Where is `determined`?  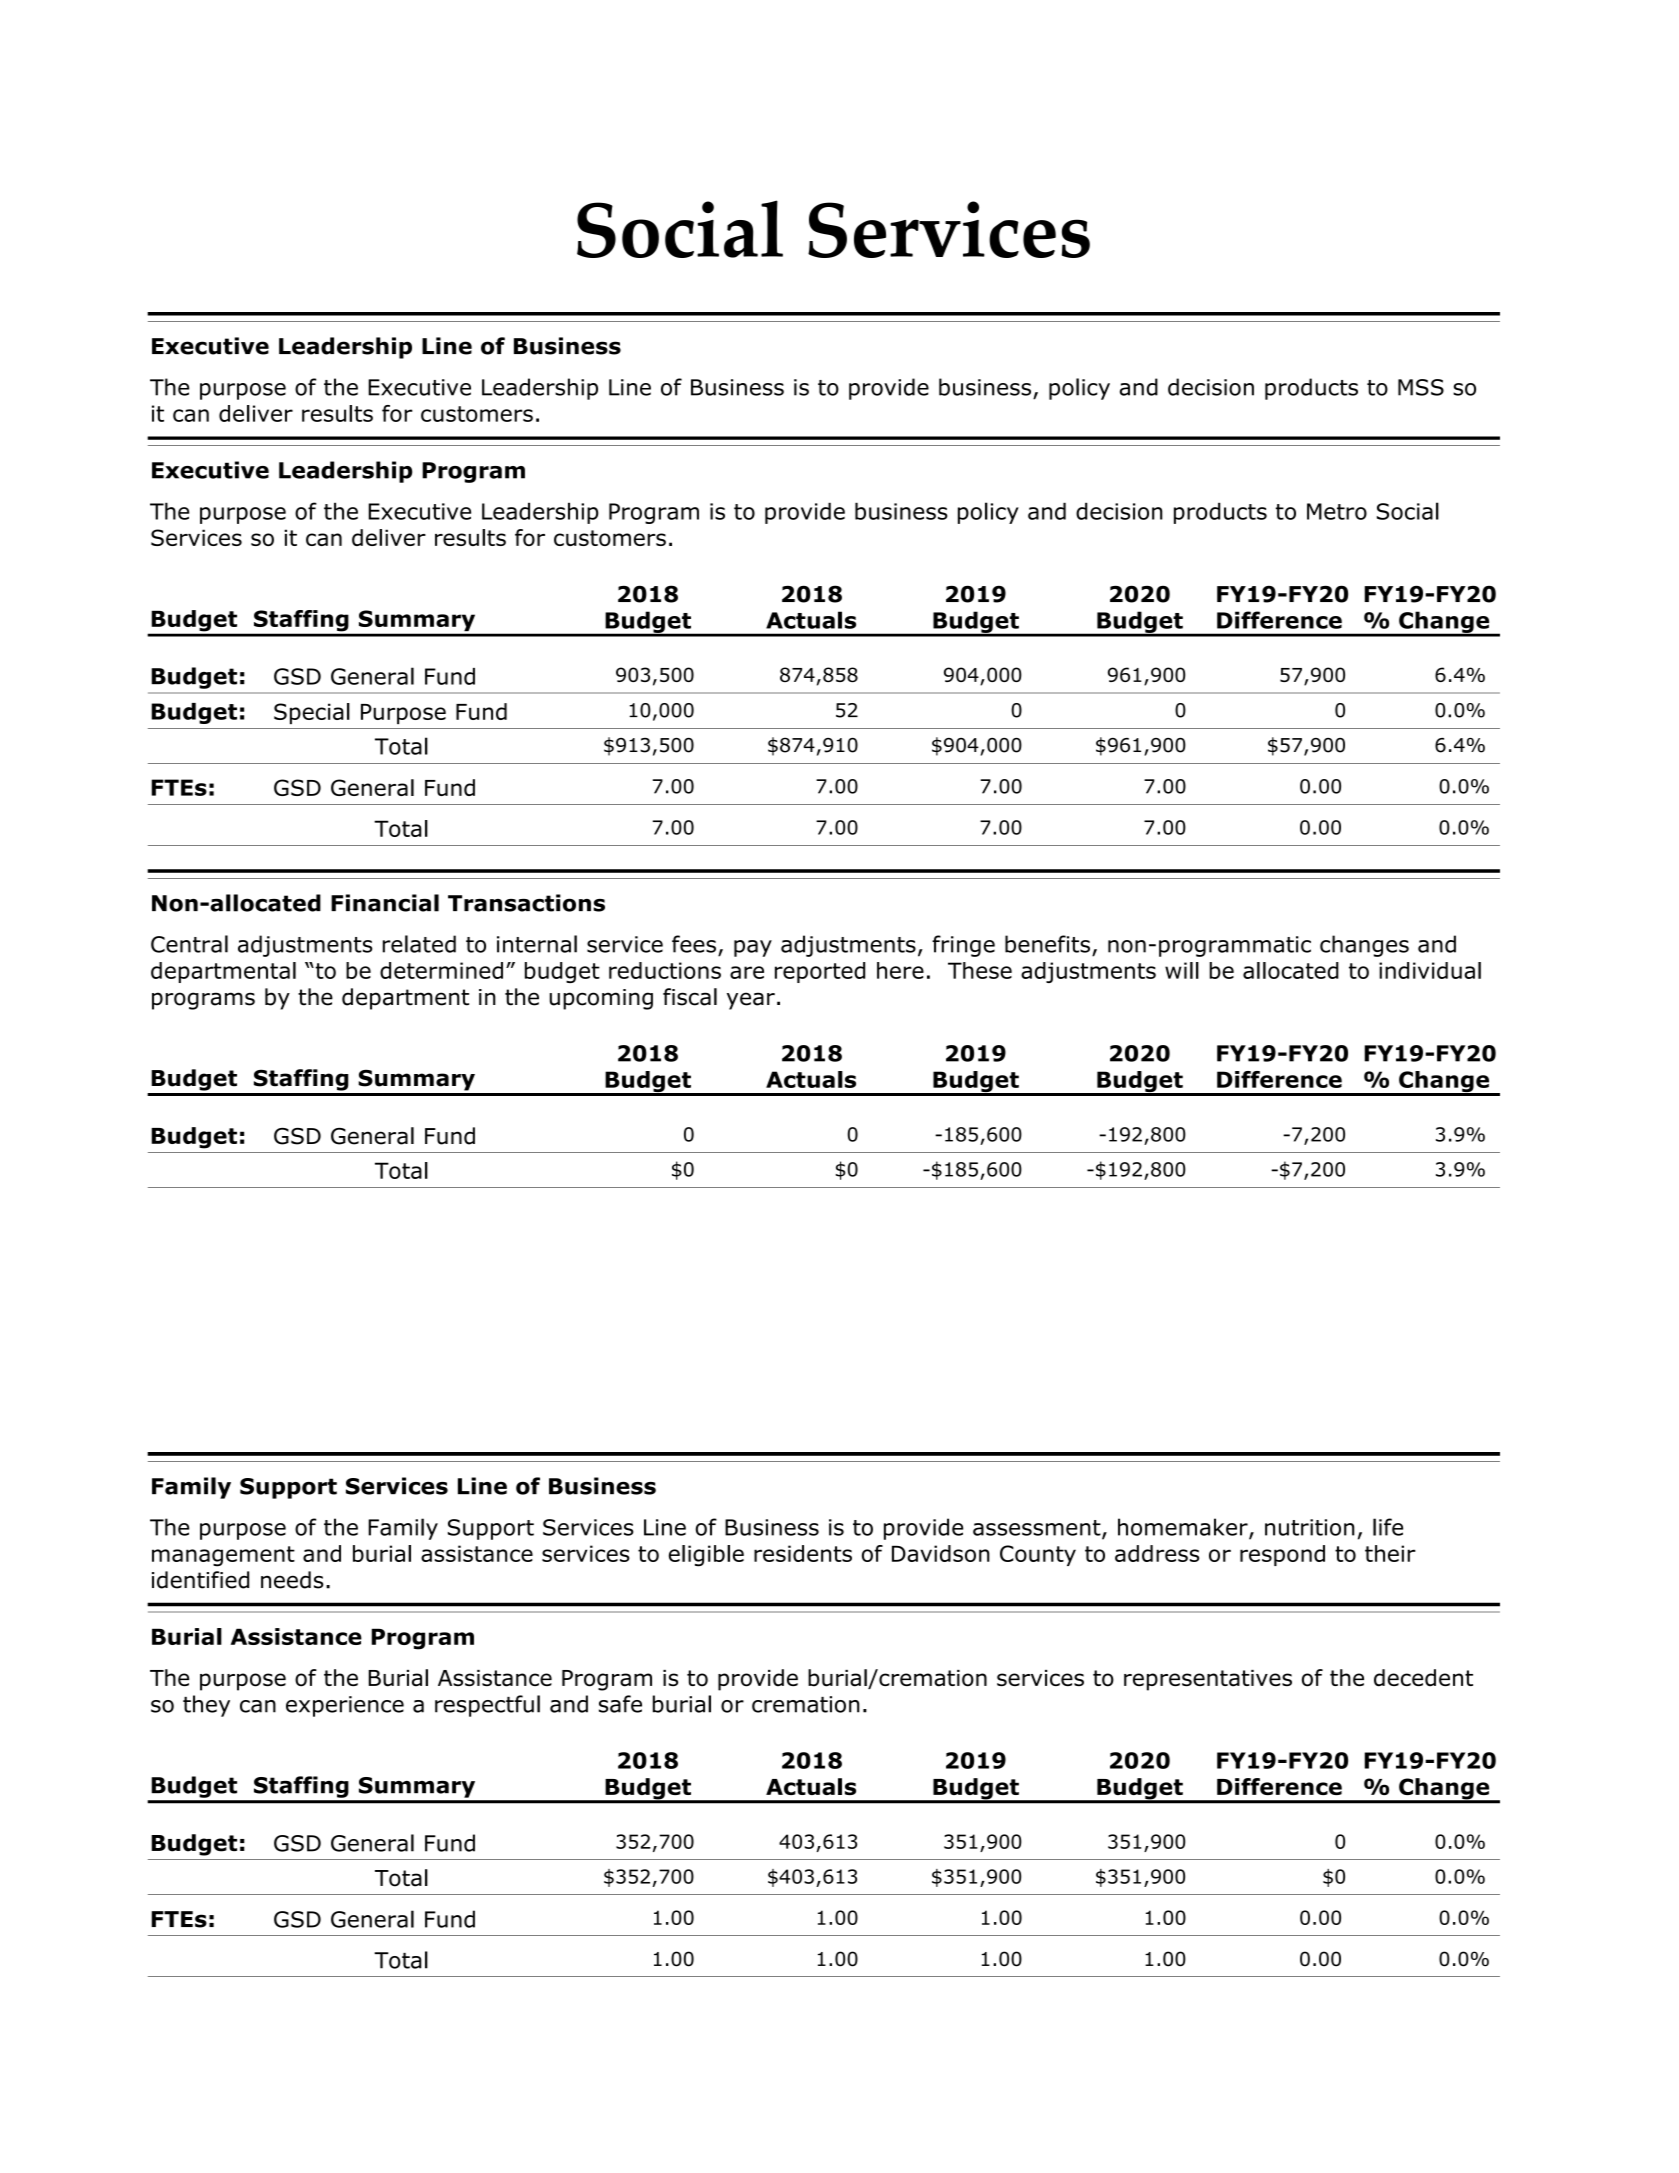 determined is located at coordinates (441, 970).
